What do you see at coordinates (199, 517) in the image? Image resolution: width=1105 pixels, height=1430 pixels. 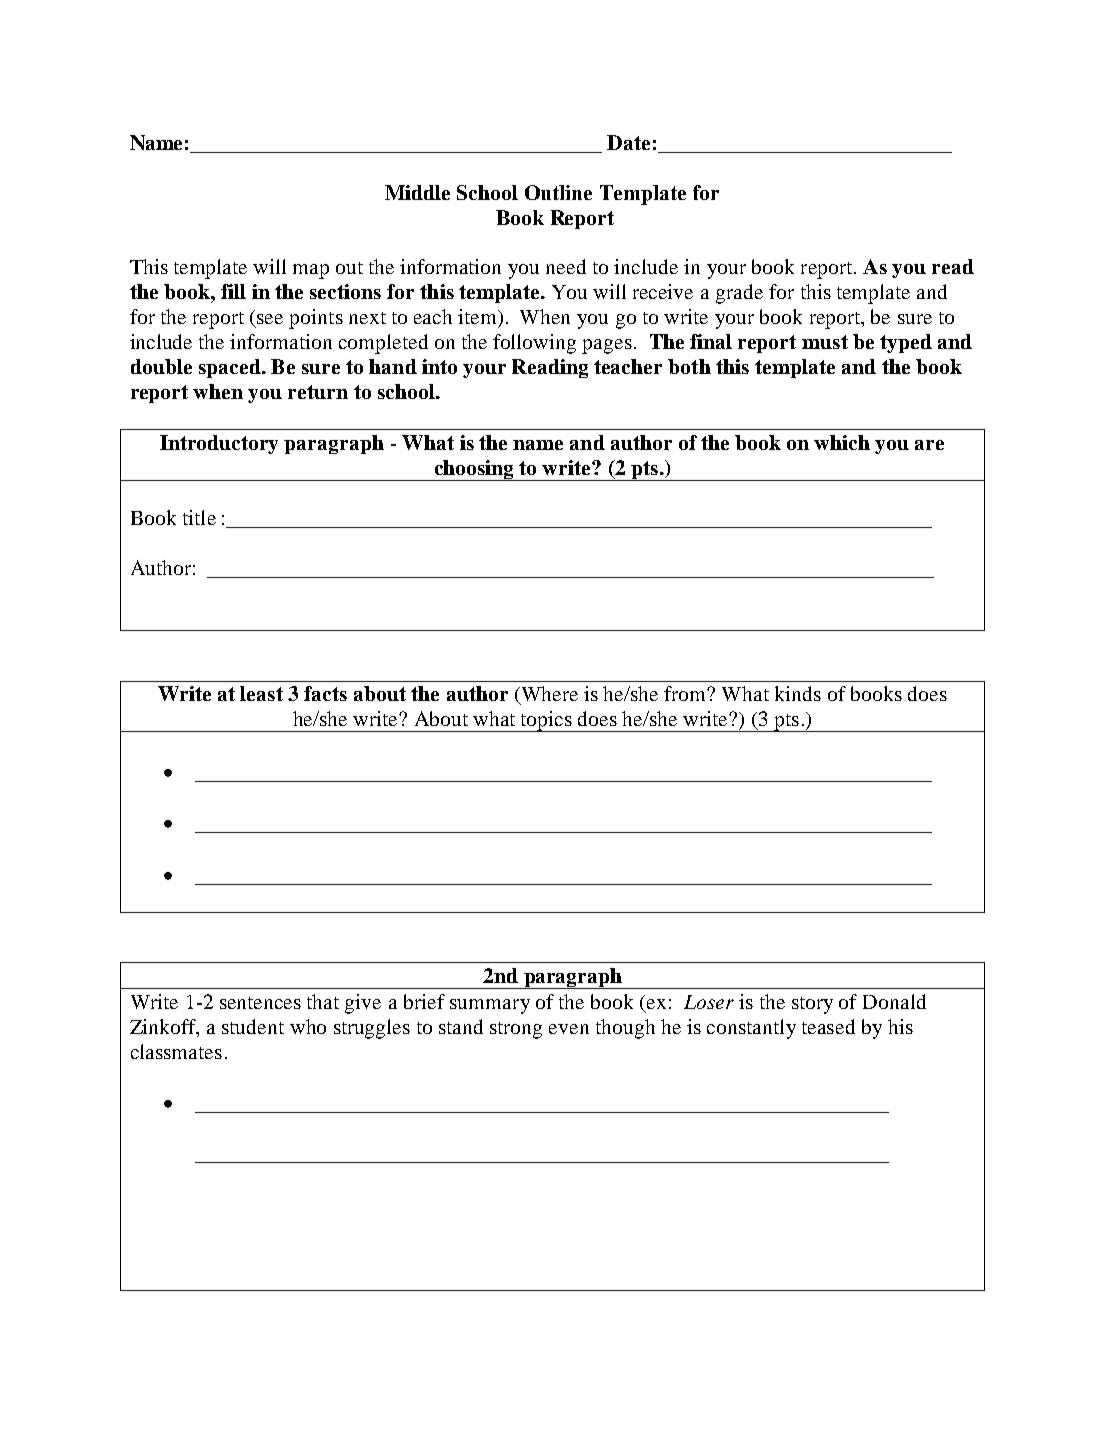 I see `title` at bounding box center [199, 517].
